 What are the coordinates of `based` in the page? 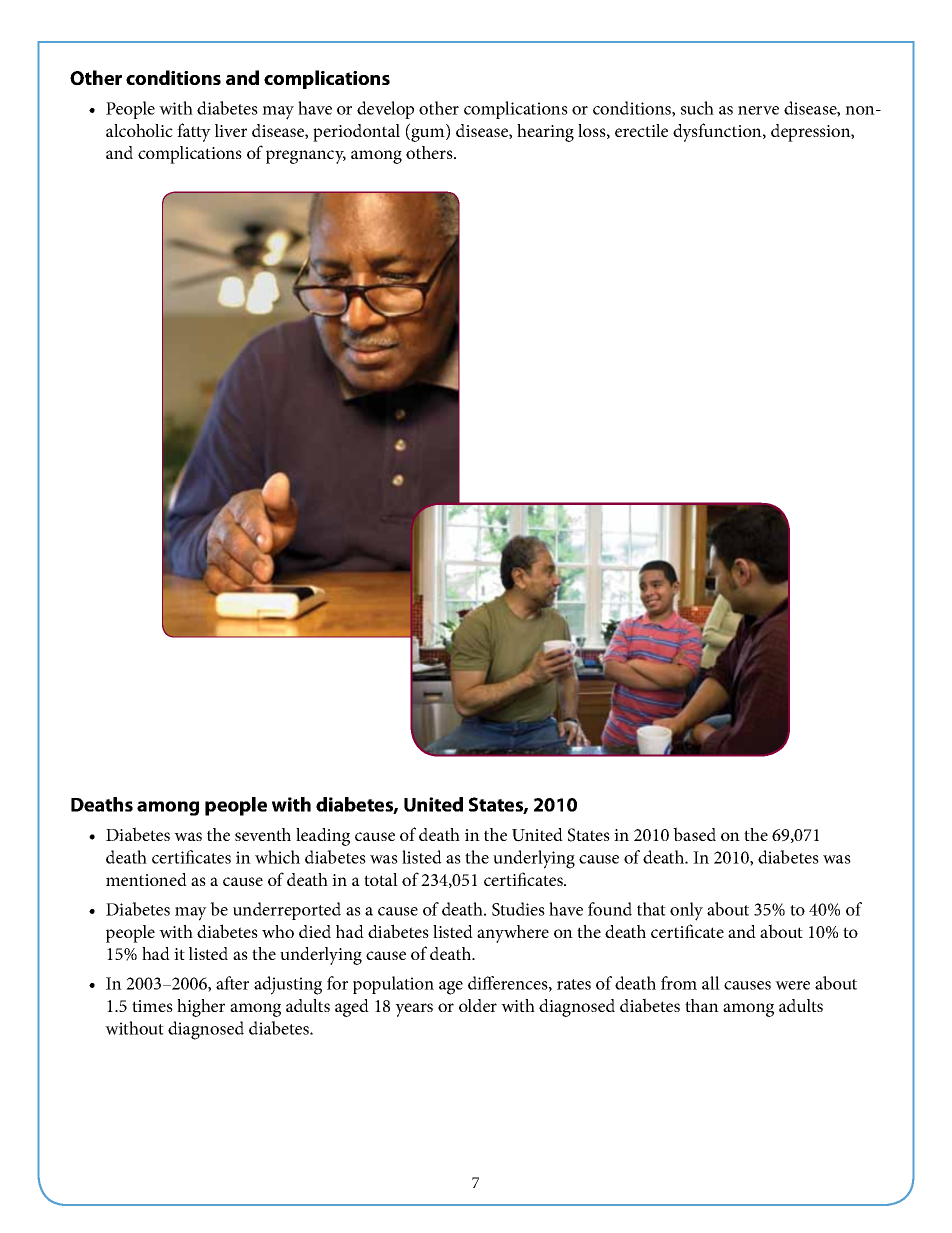 It's located at (694, 834).
